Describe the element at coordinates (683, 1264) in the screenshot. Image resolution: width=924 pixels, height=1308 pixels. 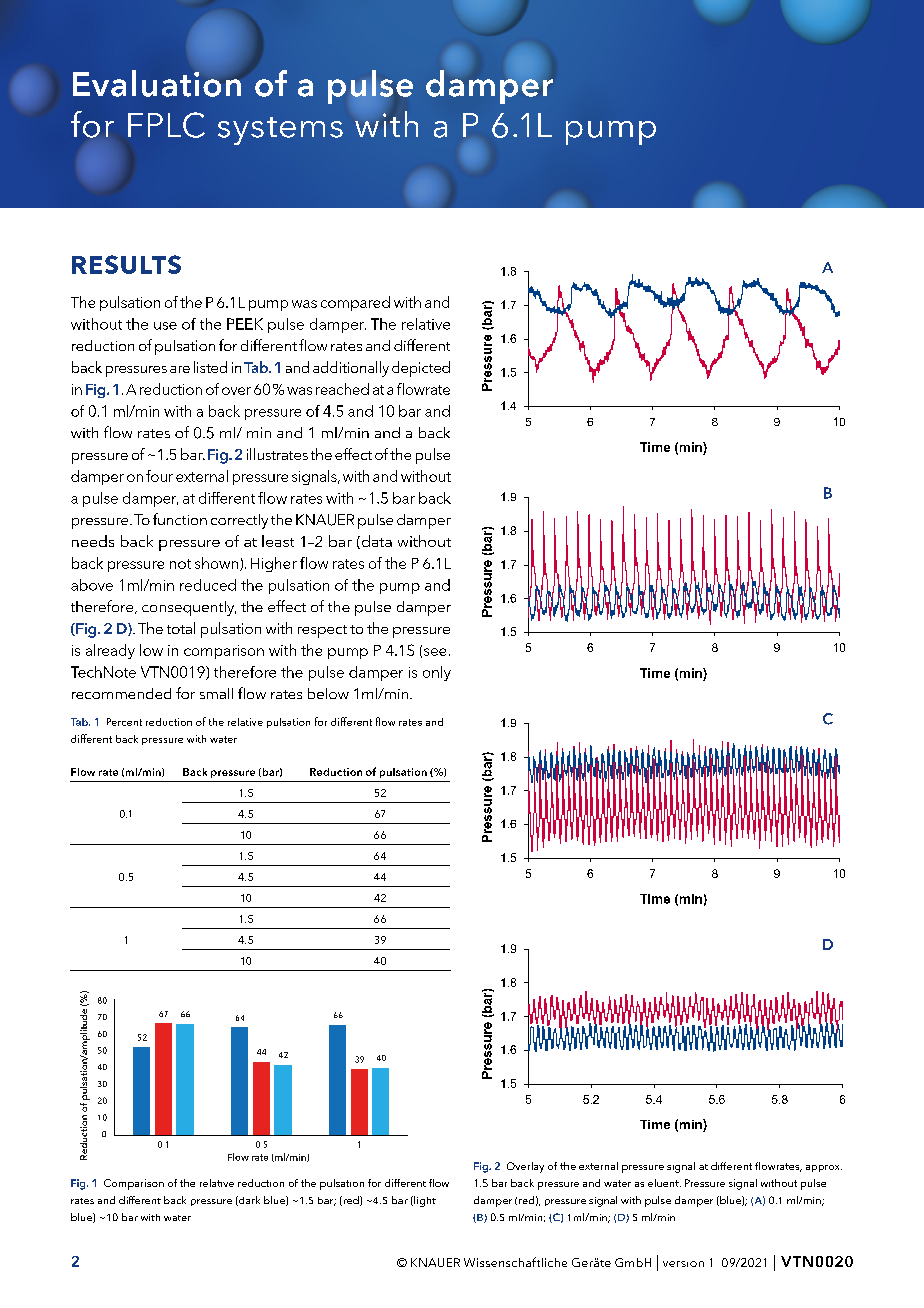
I see `version` at that location.
